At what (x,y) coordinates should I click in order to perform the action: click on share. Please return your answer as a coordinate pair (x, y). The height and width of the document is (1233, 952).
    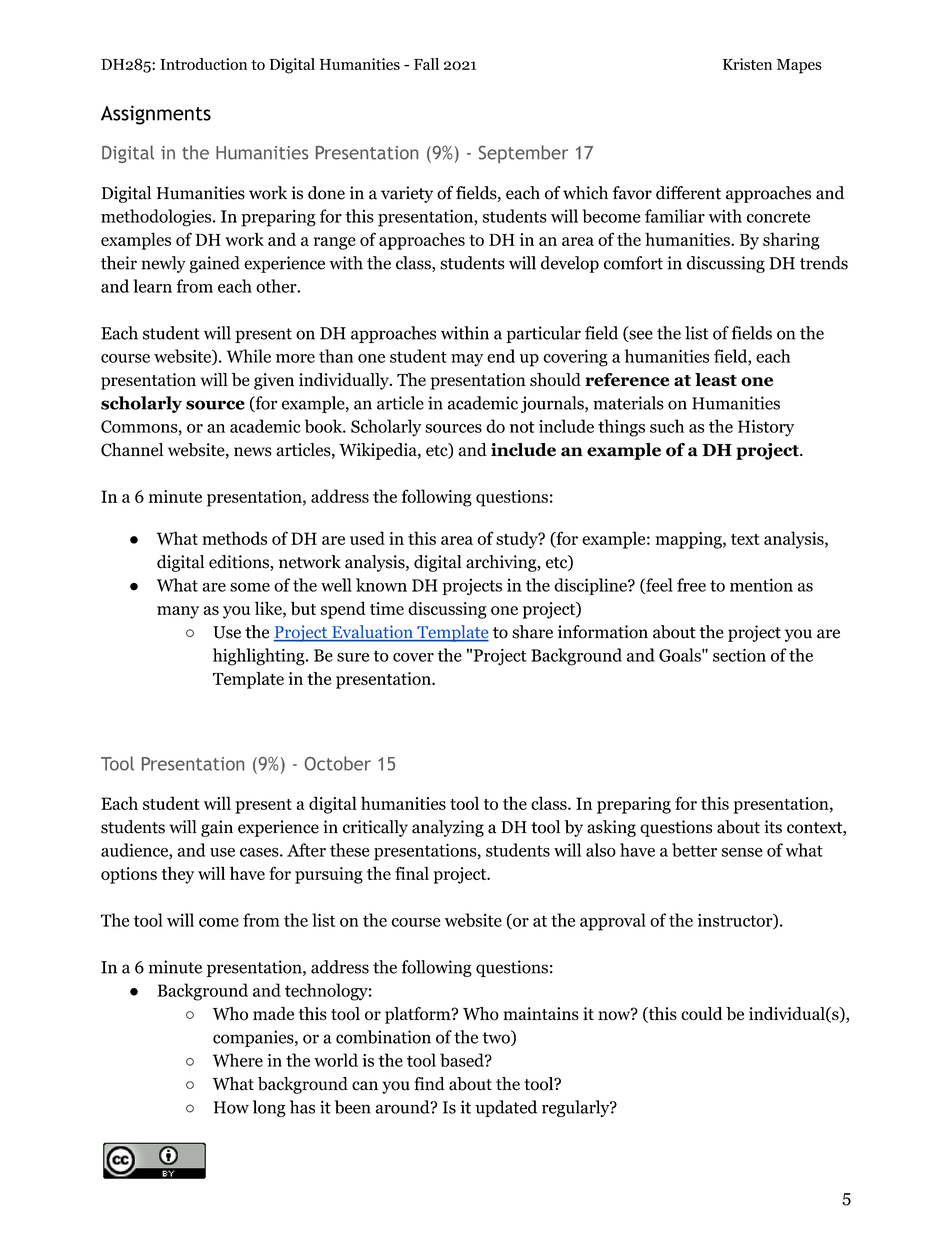
    Looking at the image, I should click on (532, 632).
